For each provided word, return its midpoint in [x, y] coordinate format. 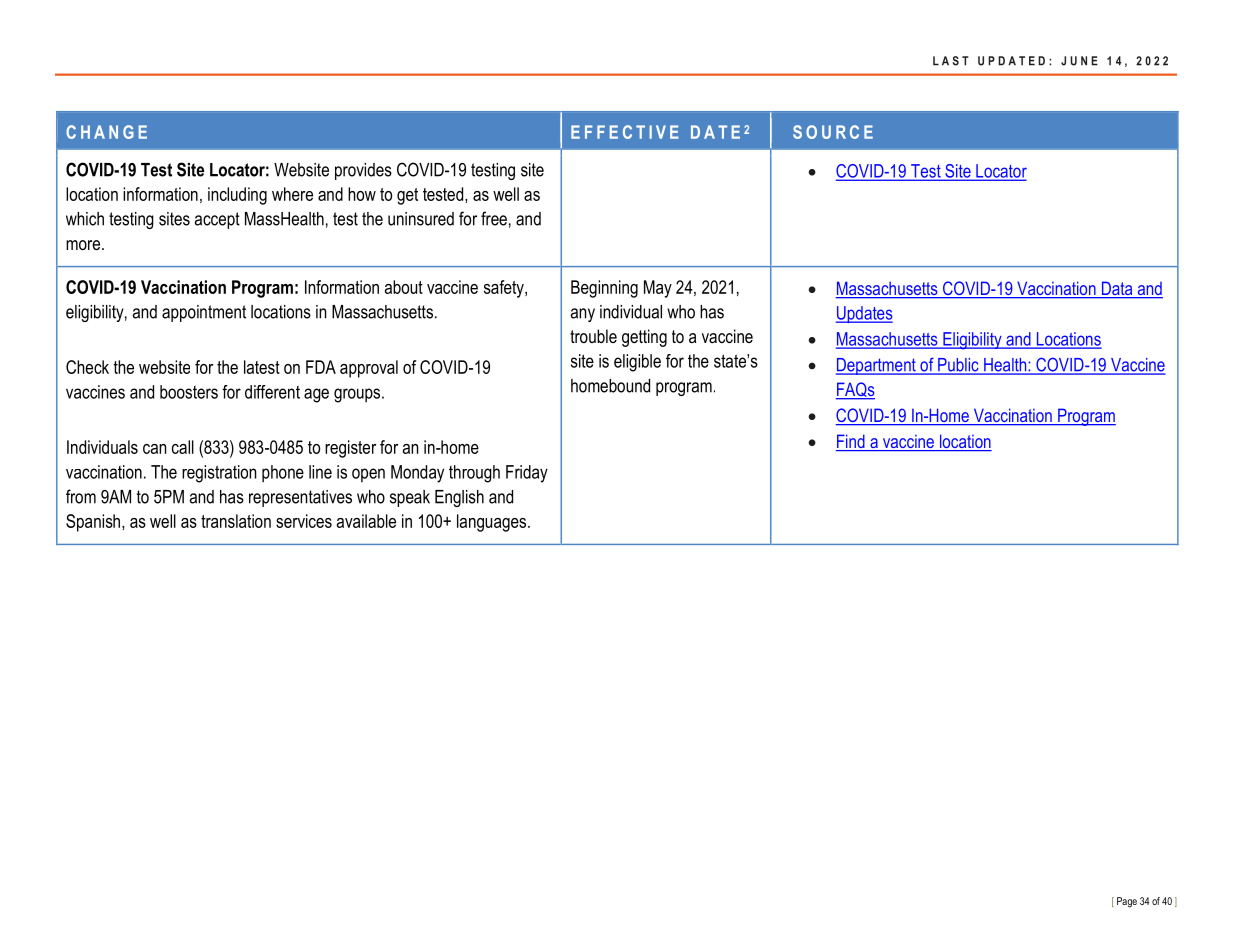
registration [219, 474]
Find [851, 442]
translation [236, 521]
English [459, 498]
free [494, 218]
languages [493, 523]
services [304, 521]
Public [958, 366]
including [237, 196]
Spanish [93, 523]
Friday [527, 474]
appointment [204, 313]
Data [1117, 289]
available [366, 521]
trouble [593, 336]
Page [1127, 902]
